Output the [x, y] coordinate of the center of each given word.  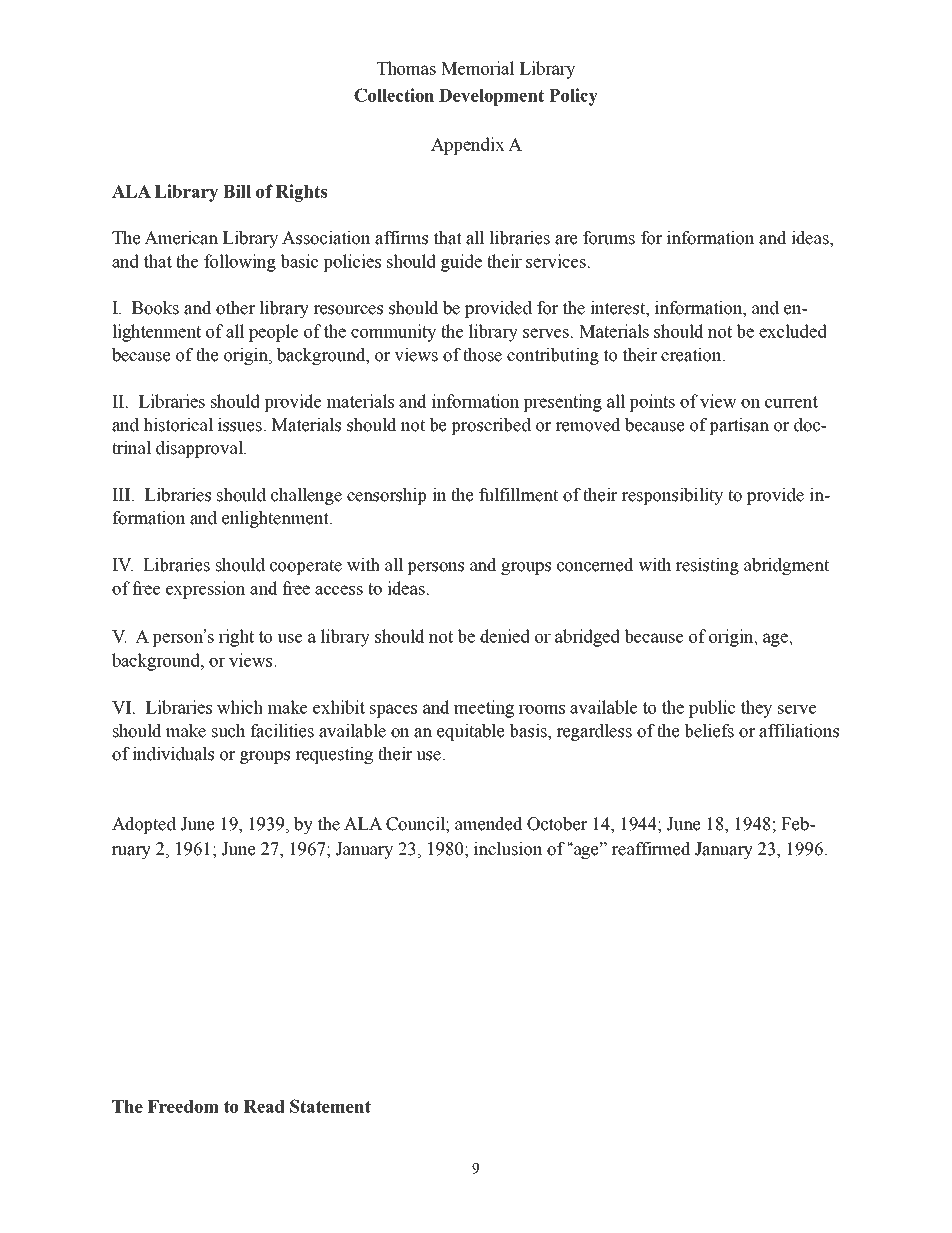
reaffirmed [651, 849]
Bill [237, 191]
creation [692, 355]
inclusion [508, 849]
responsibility [672, 496]
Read [264, 1106]
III [122, 495]
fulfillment [518, 495]
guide [461, 263]
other [235, 308]
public [712, 709]
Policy [573, 97]
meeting [484, 709]
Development [491, 97]
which [240, 707]
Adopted [144, 825]
